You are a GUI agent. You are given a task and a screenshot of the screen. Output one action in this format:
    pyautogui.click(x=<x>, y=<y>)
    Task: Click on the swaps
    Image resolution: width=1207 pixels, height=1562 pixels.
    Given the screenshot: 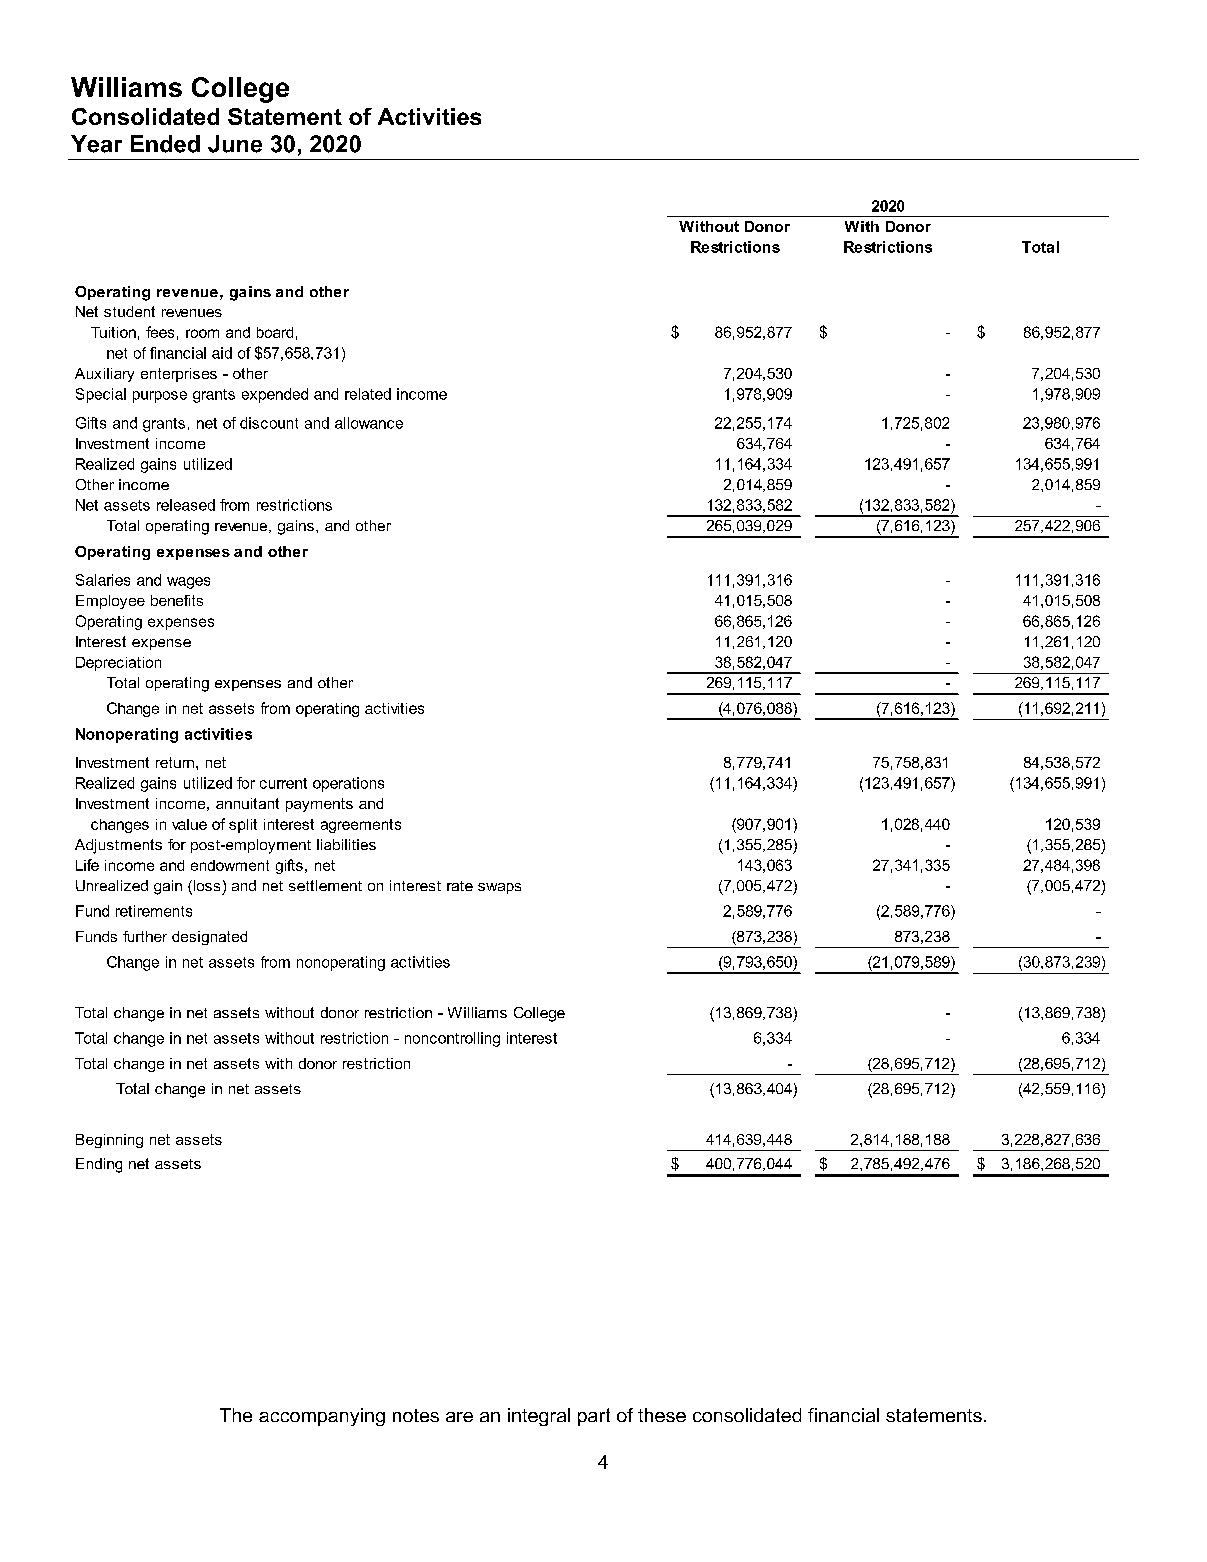 What is the action you would take?
    pyautogui.click(x=499, y=888)
